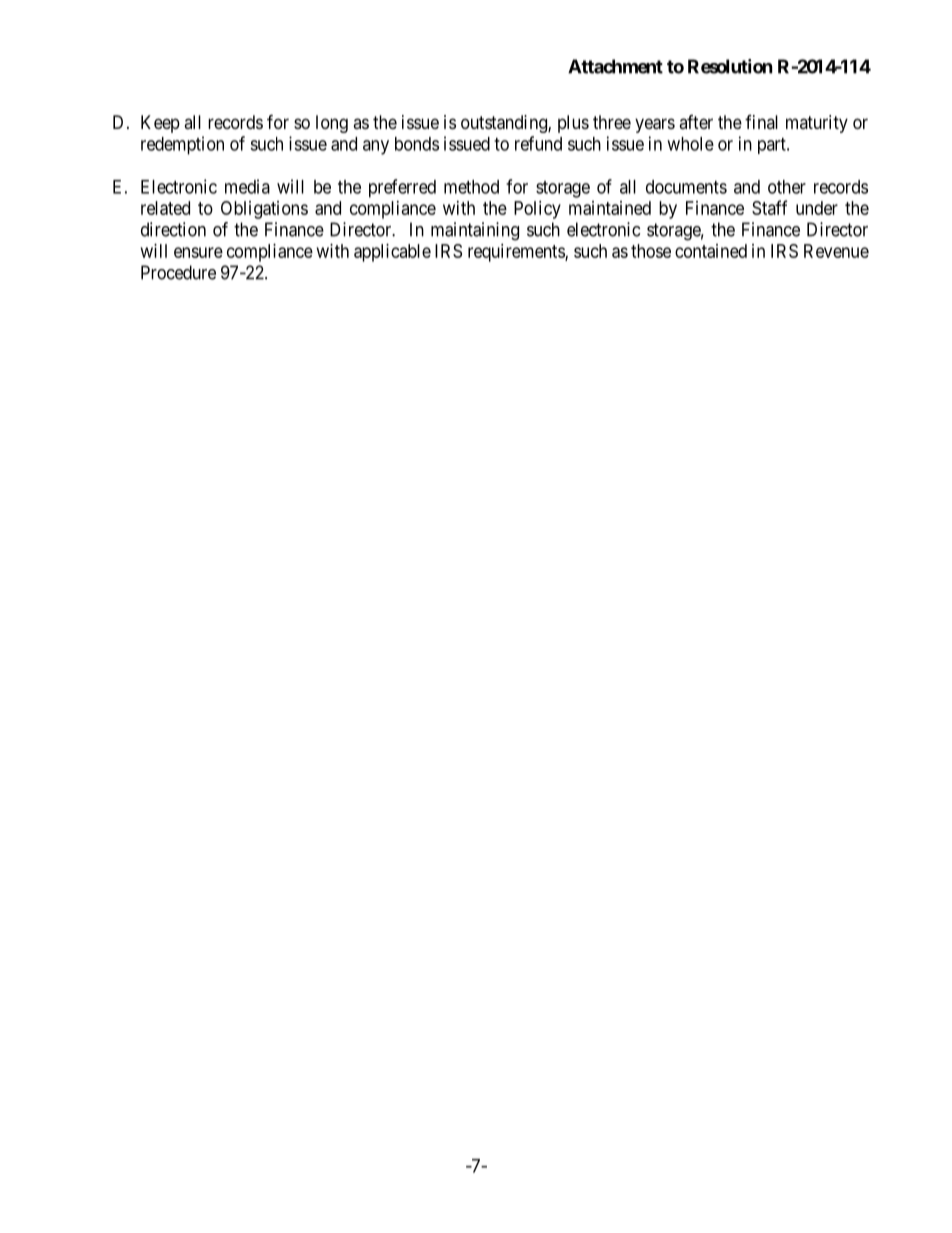  I want to click on requirements, so click(517, 253).
